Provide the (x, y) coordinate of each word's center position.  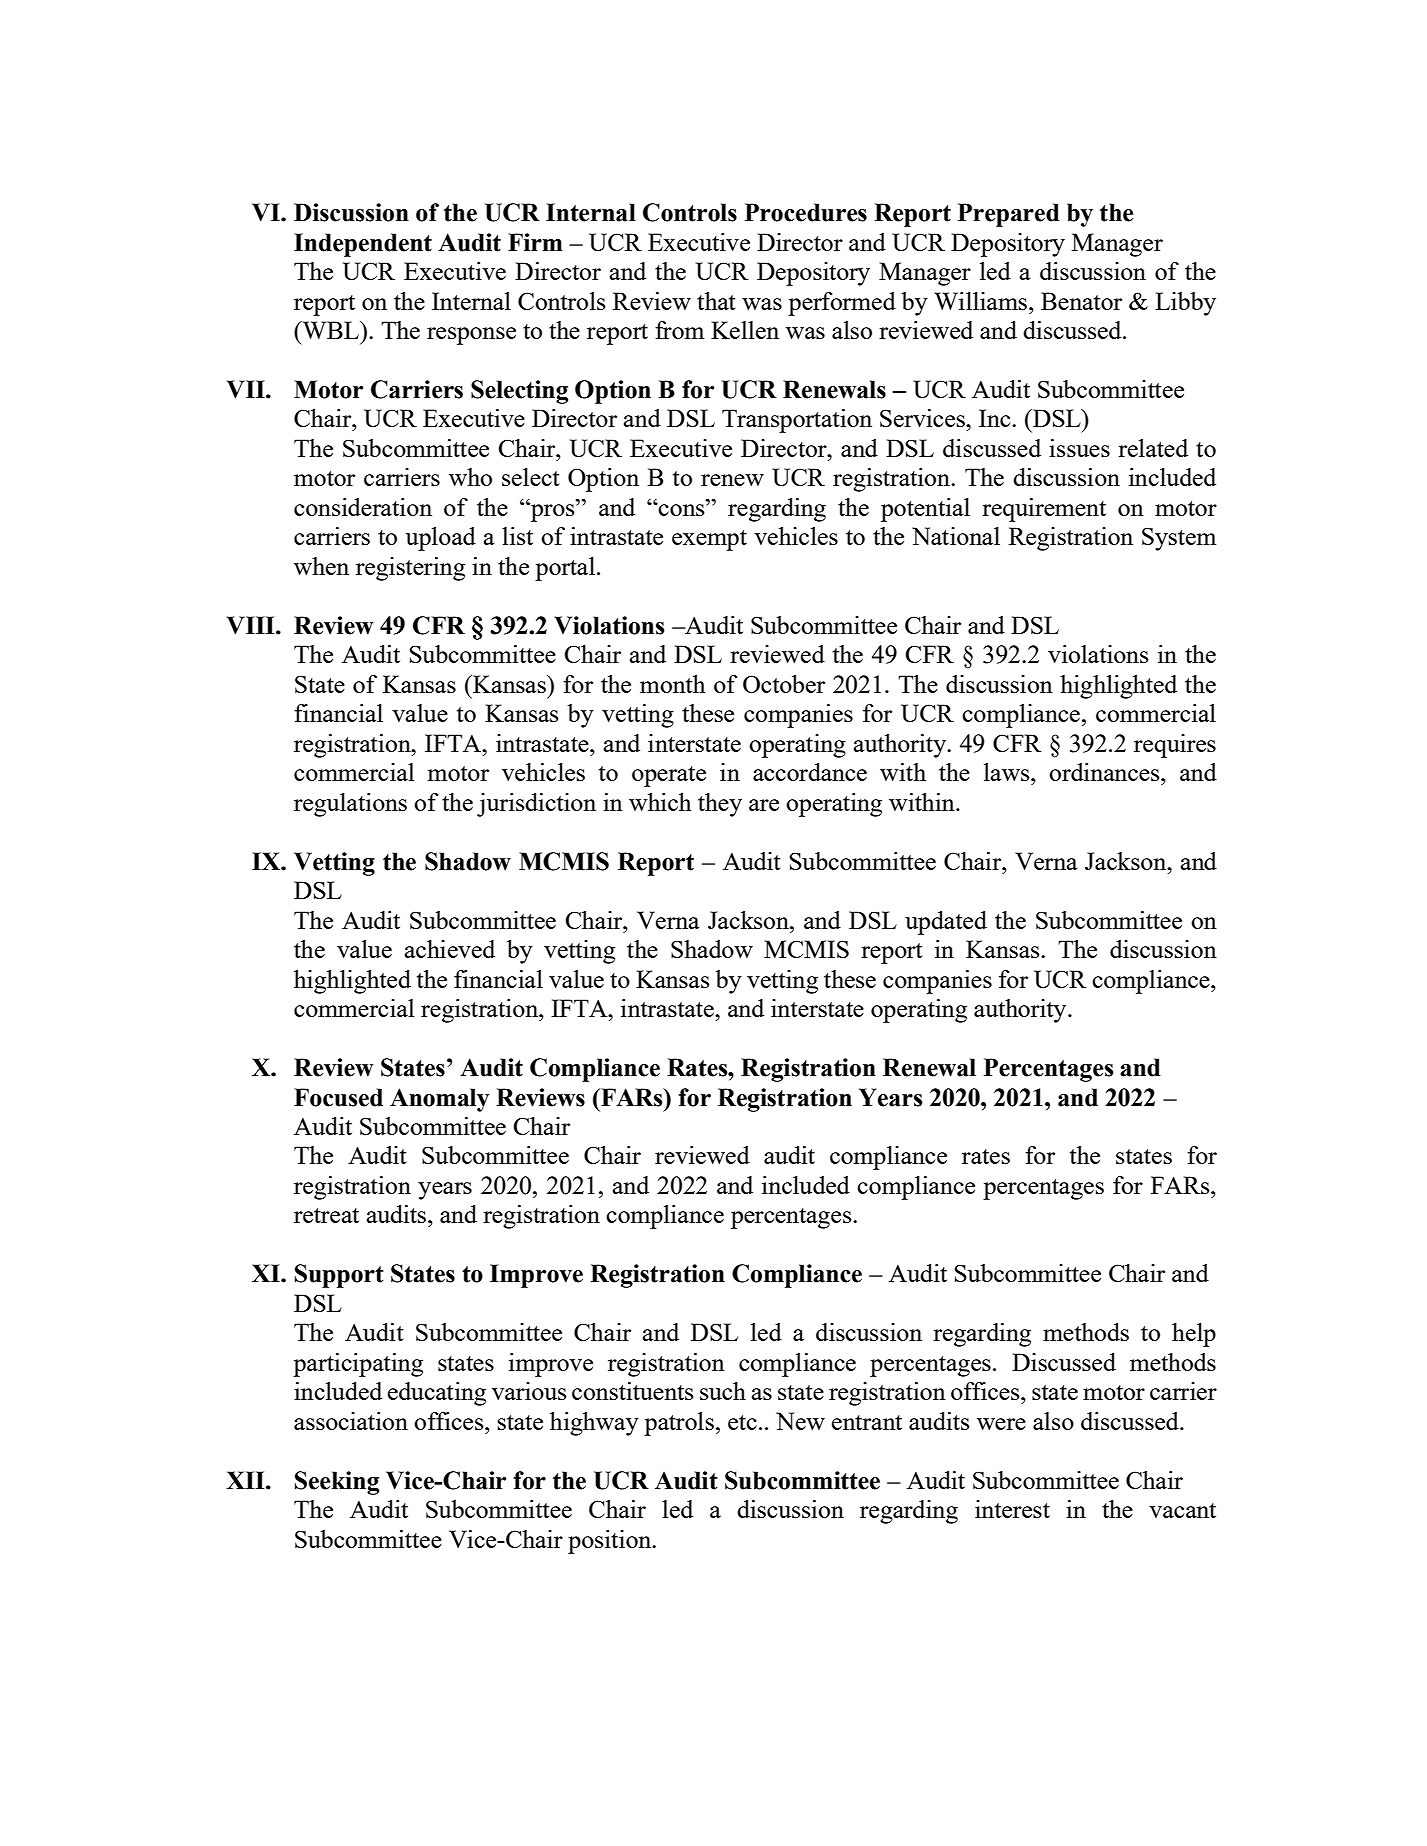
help (1194, 1335)
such (723, 1391)
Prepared (1009, 215)
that (716, 301)
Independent (363, 245)
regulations (350, 805)
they (720, 805)
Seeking (337, 1483)
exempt (709, 540)
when (321, 566)
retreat (326, 1215)
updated (946, 923)
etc (742, 1422)
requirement (1044, 510)
